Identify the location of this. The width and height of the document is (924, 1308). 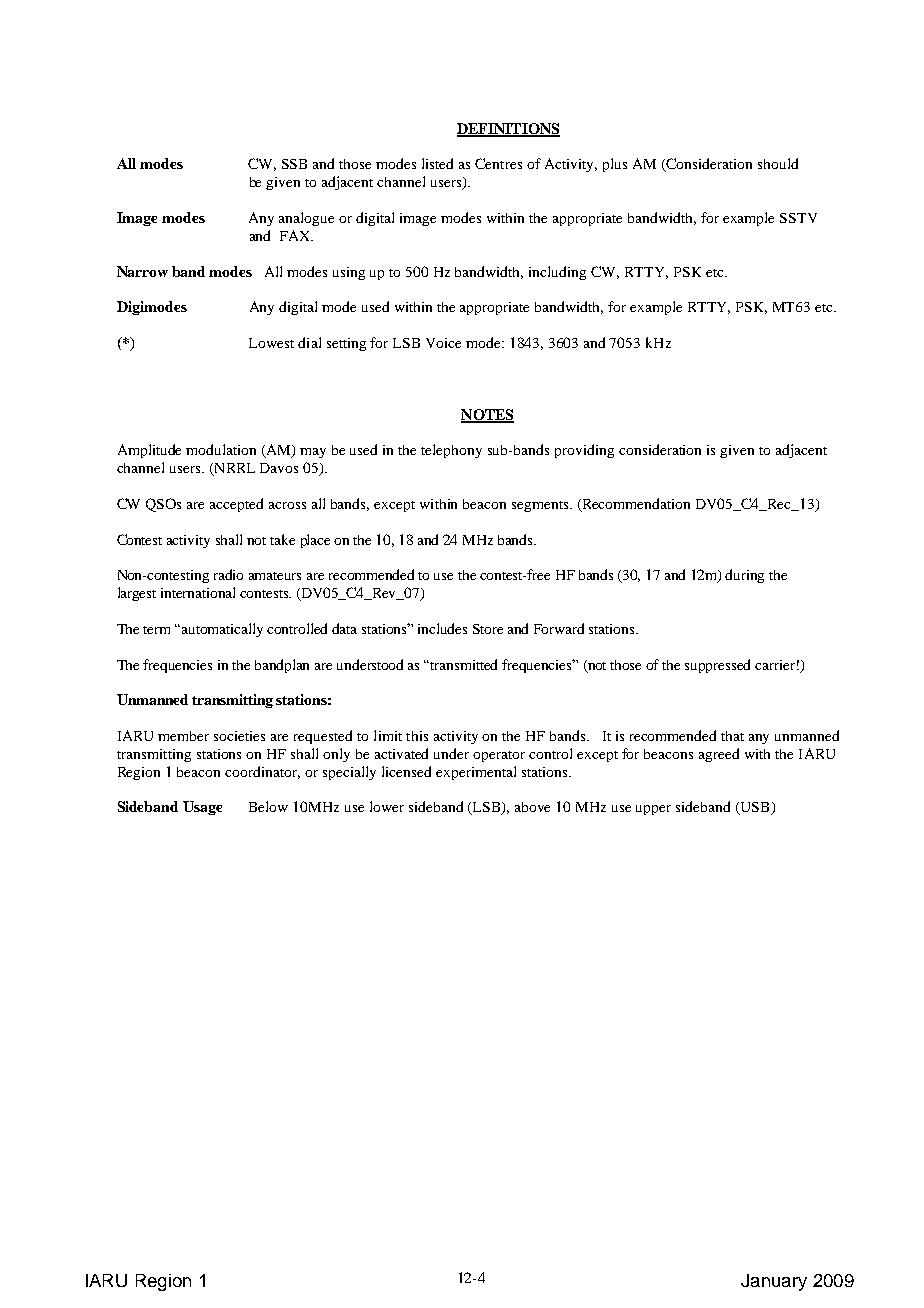
(417, 736).
